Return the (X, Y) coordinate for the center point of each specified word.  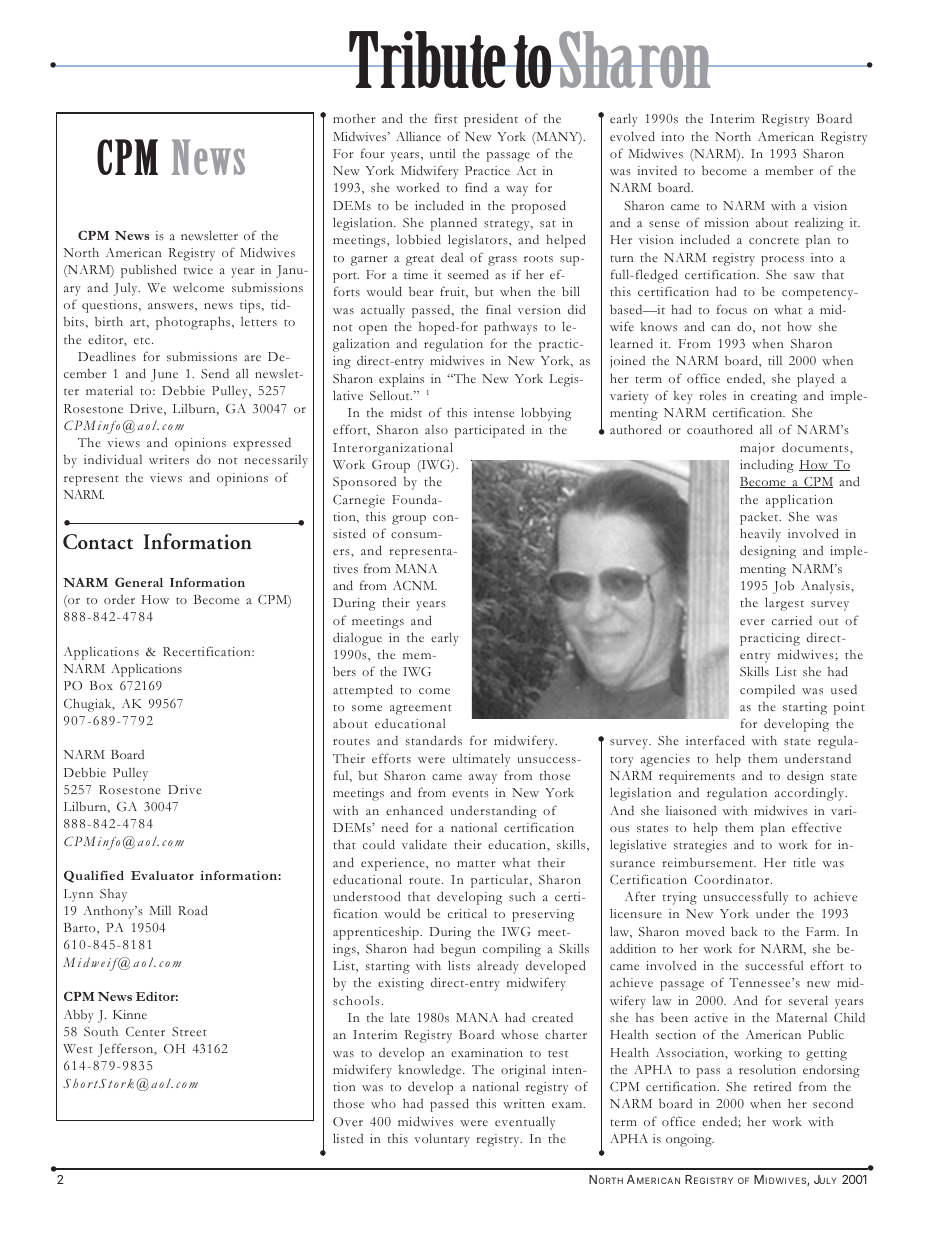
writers (169, 459)
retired (772, 1087)
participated (490, 431)
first (446, 118)
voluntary (442, 1140)
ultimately (481, 760)
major (757, 449)
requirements (697, 777)
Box (101, 685)
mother (354, 118)
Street (189, 1032)
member (789, 171)
